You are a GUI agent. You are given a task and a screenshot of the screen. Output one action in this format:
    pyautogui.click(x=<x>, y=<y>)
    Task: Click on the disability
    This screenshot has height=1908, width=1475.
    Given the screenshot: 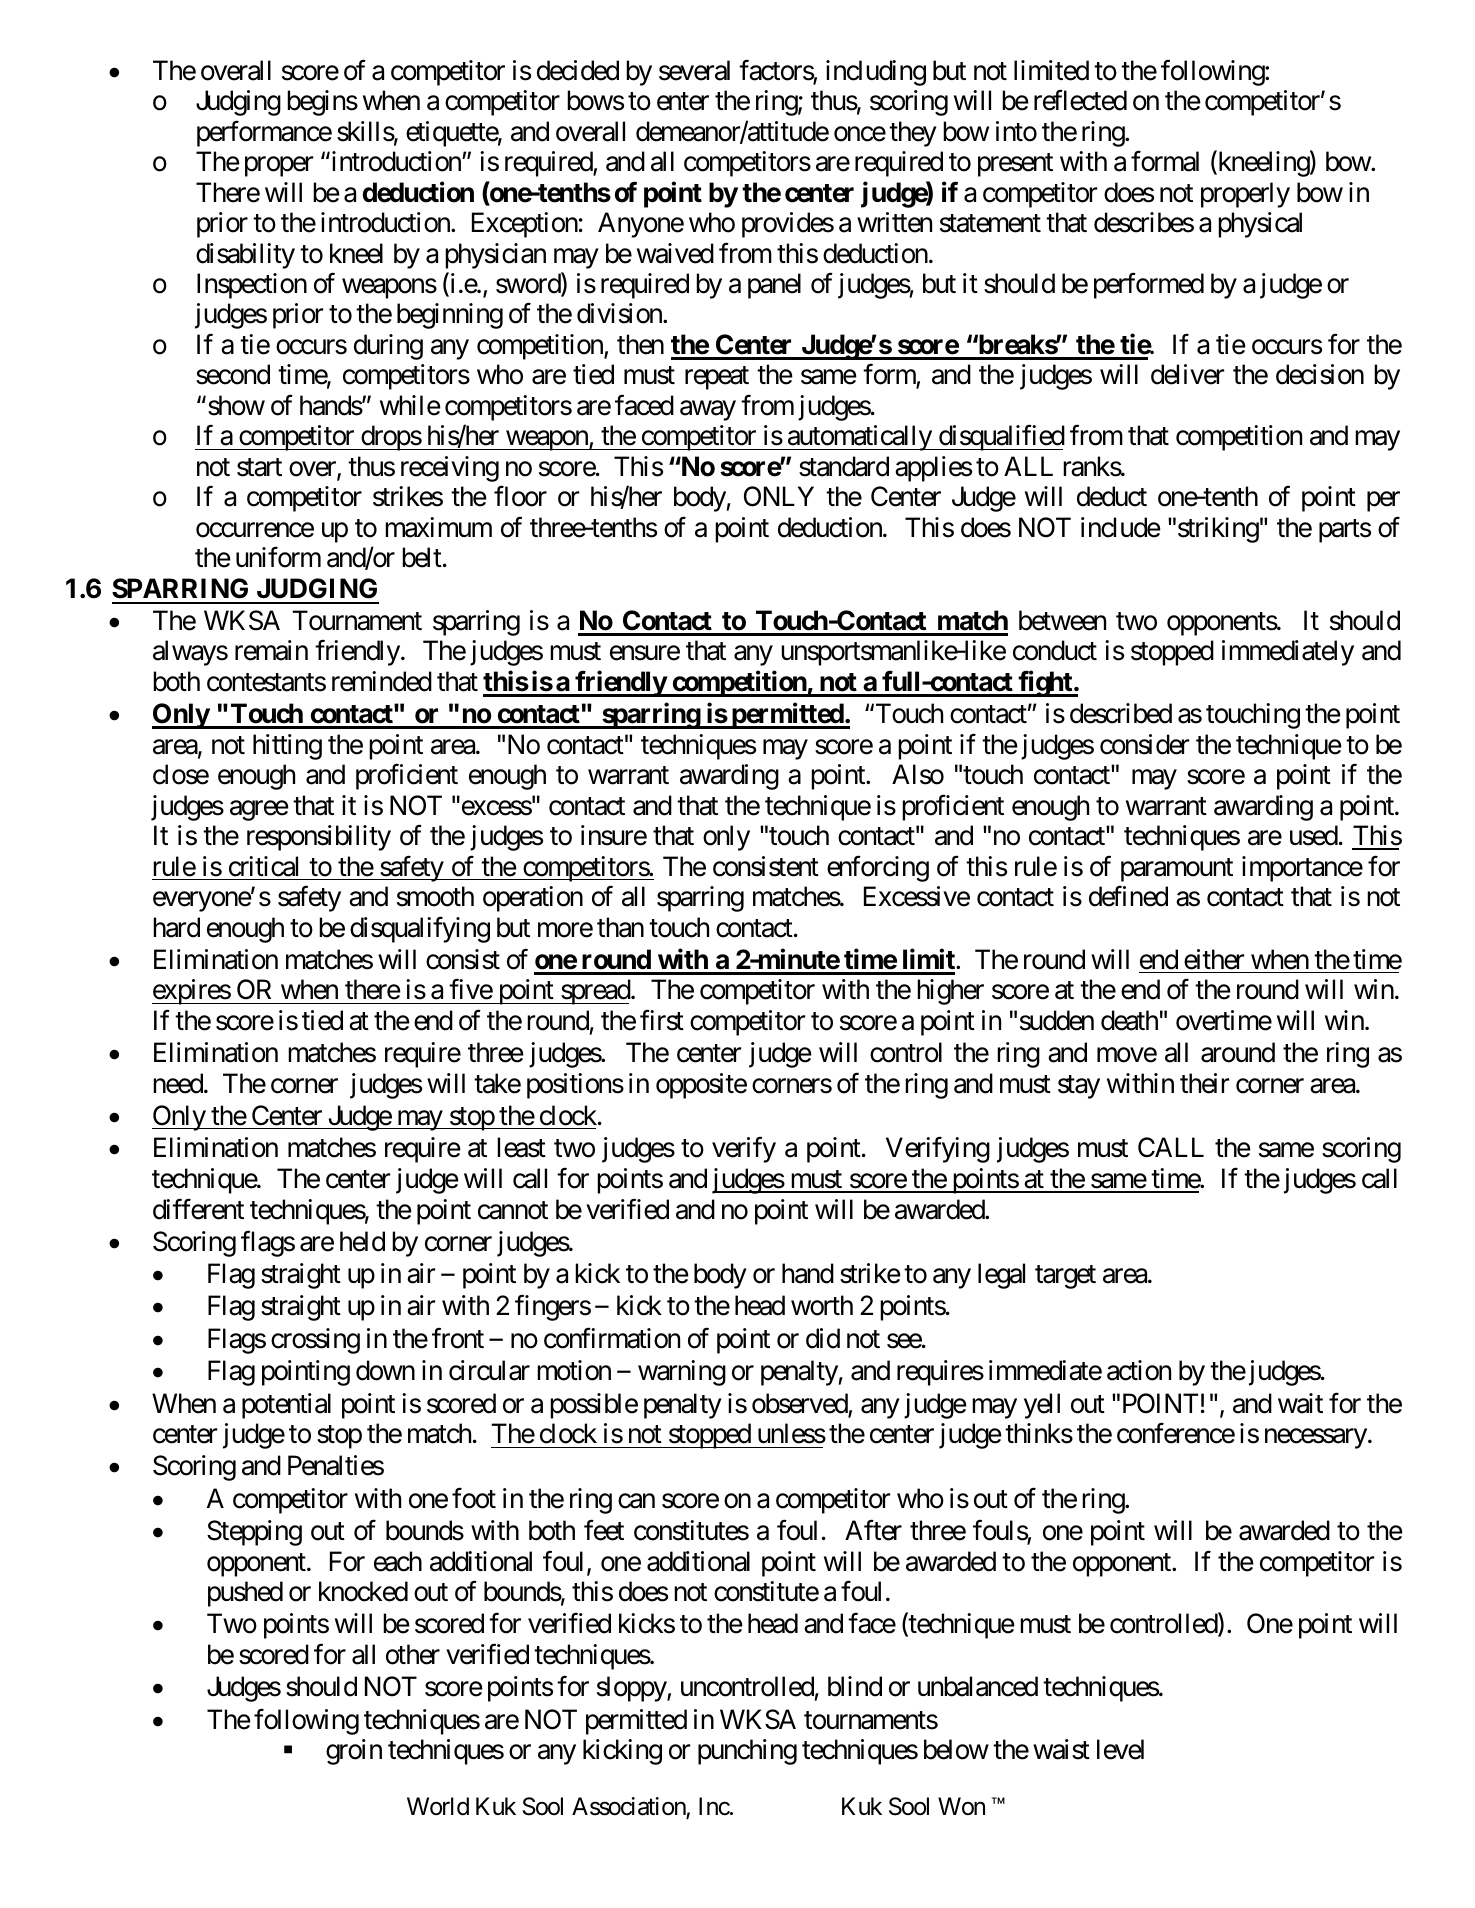 What is the action you would take?
    pyautogui.click(x=245, y=256)
